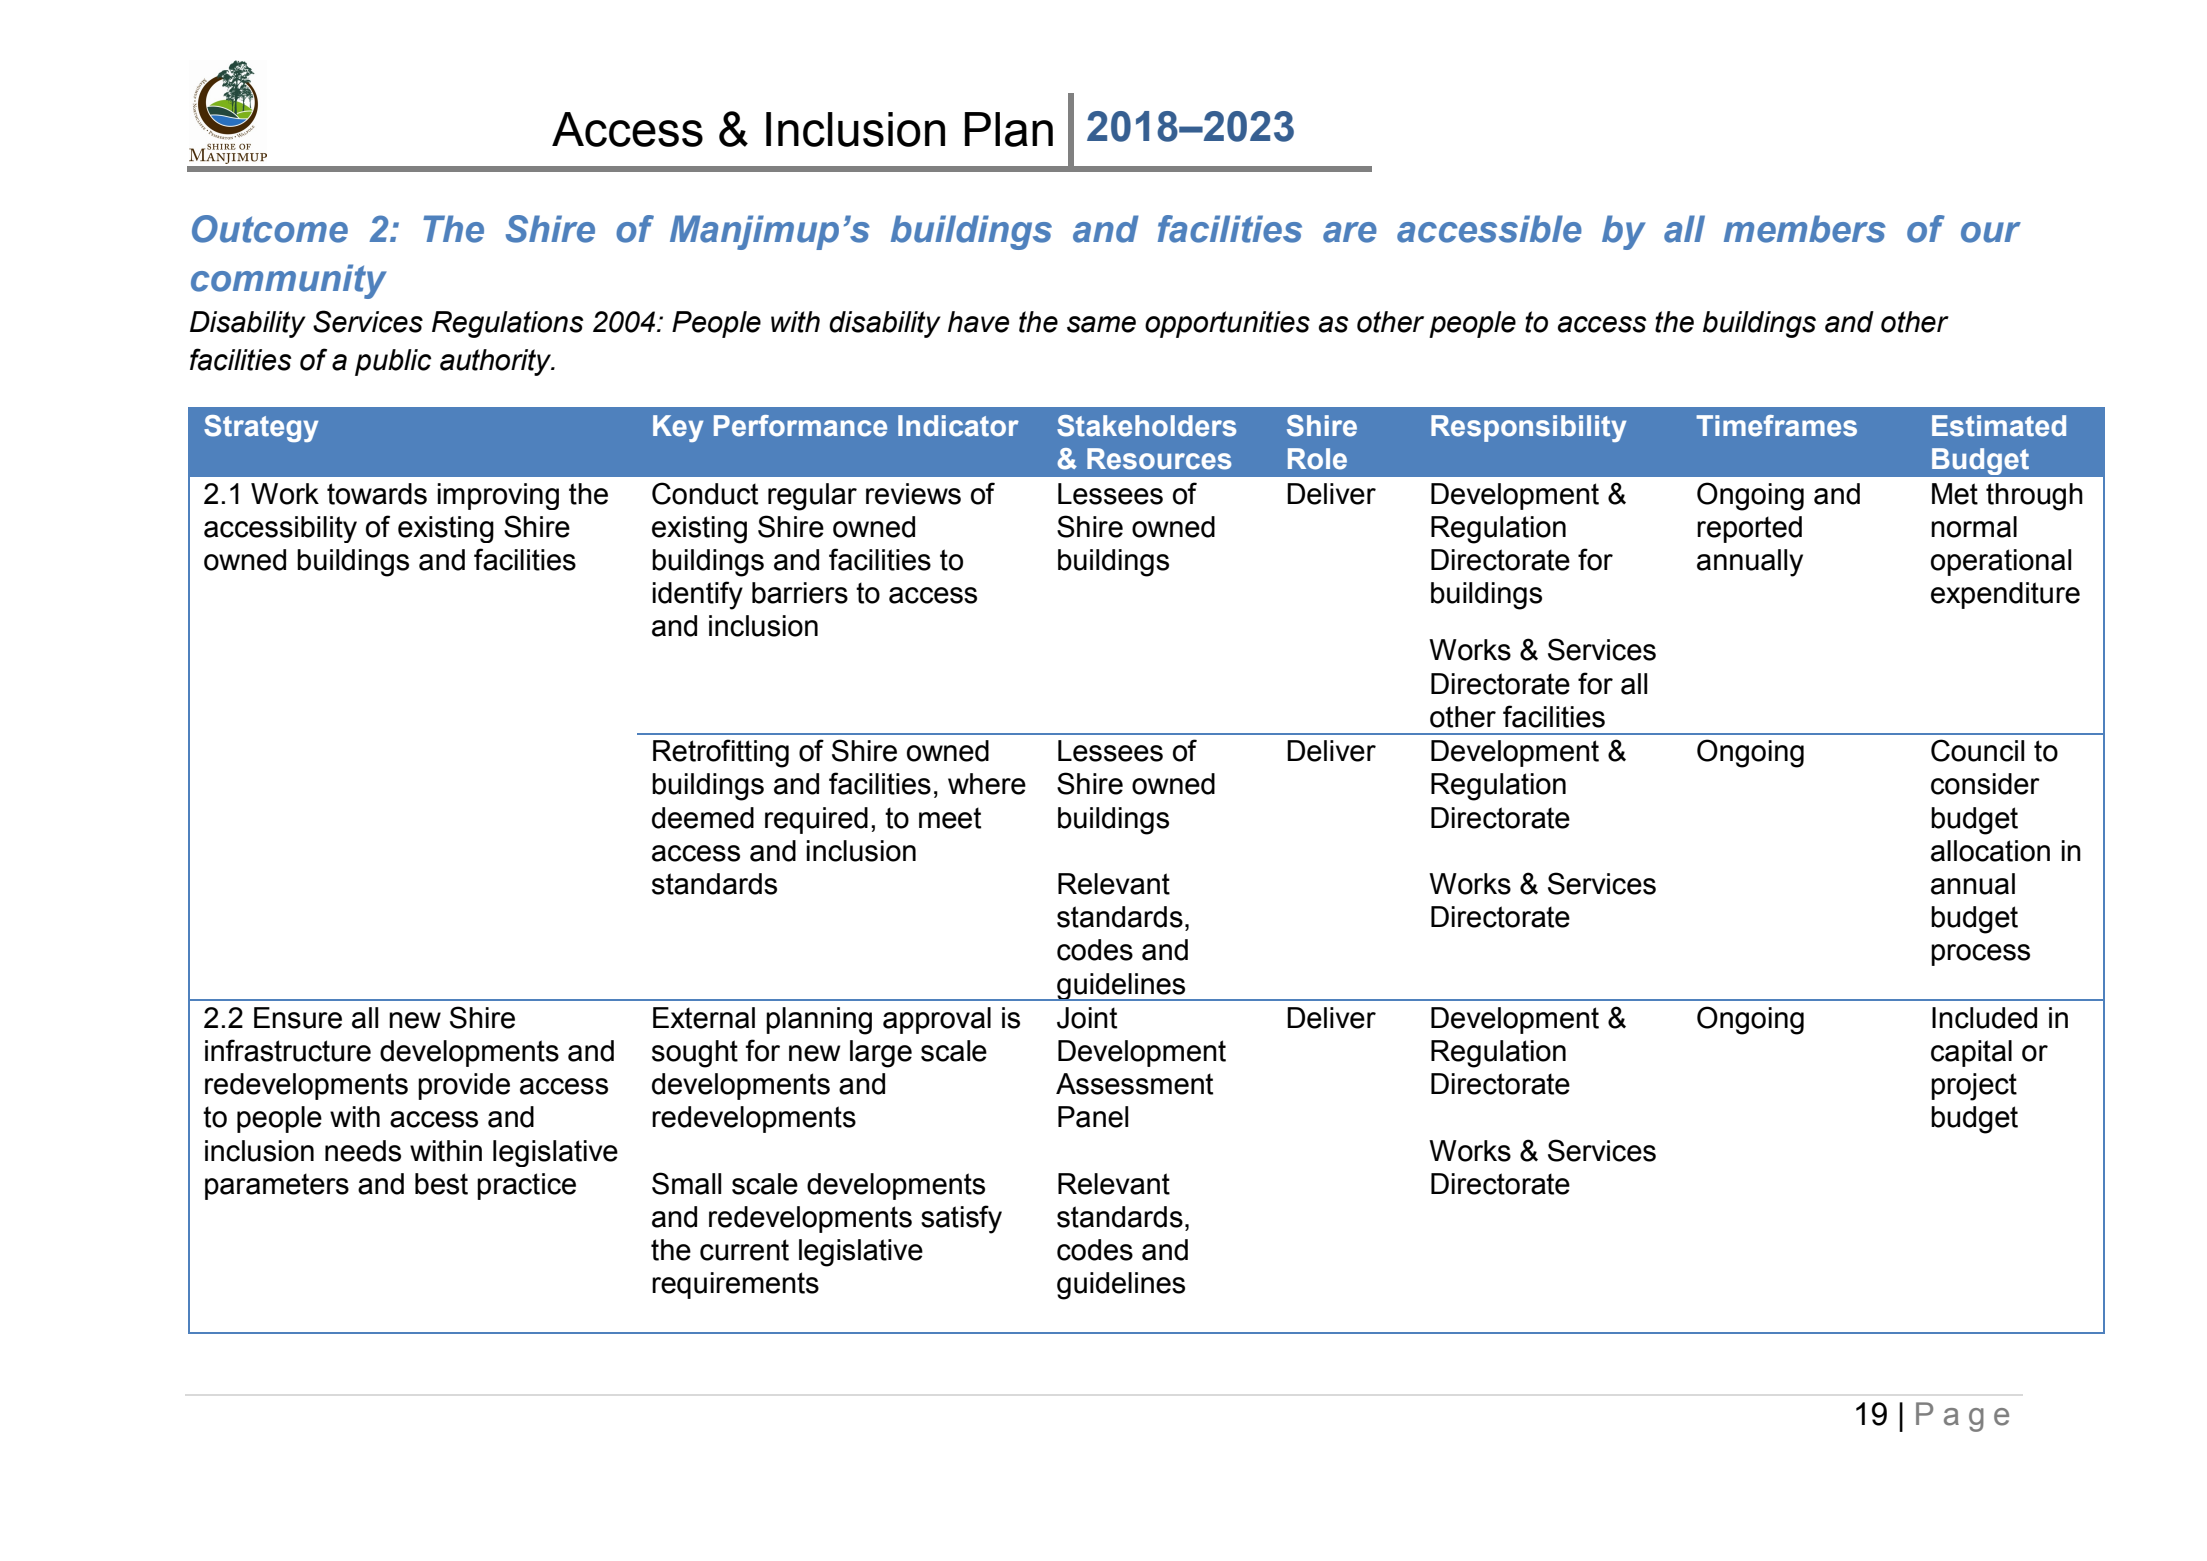 The image size is (2207, 1561). What do you see at coordinates (721, 753) in the screenshot?
I see `Retrofitting` at bounding box center [721, 753].
